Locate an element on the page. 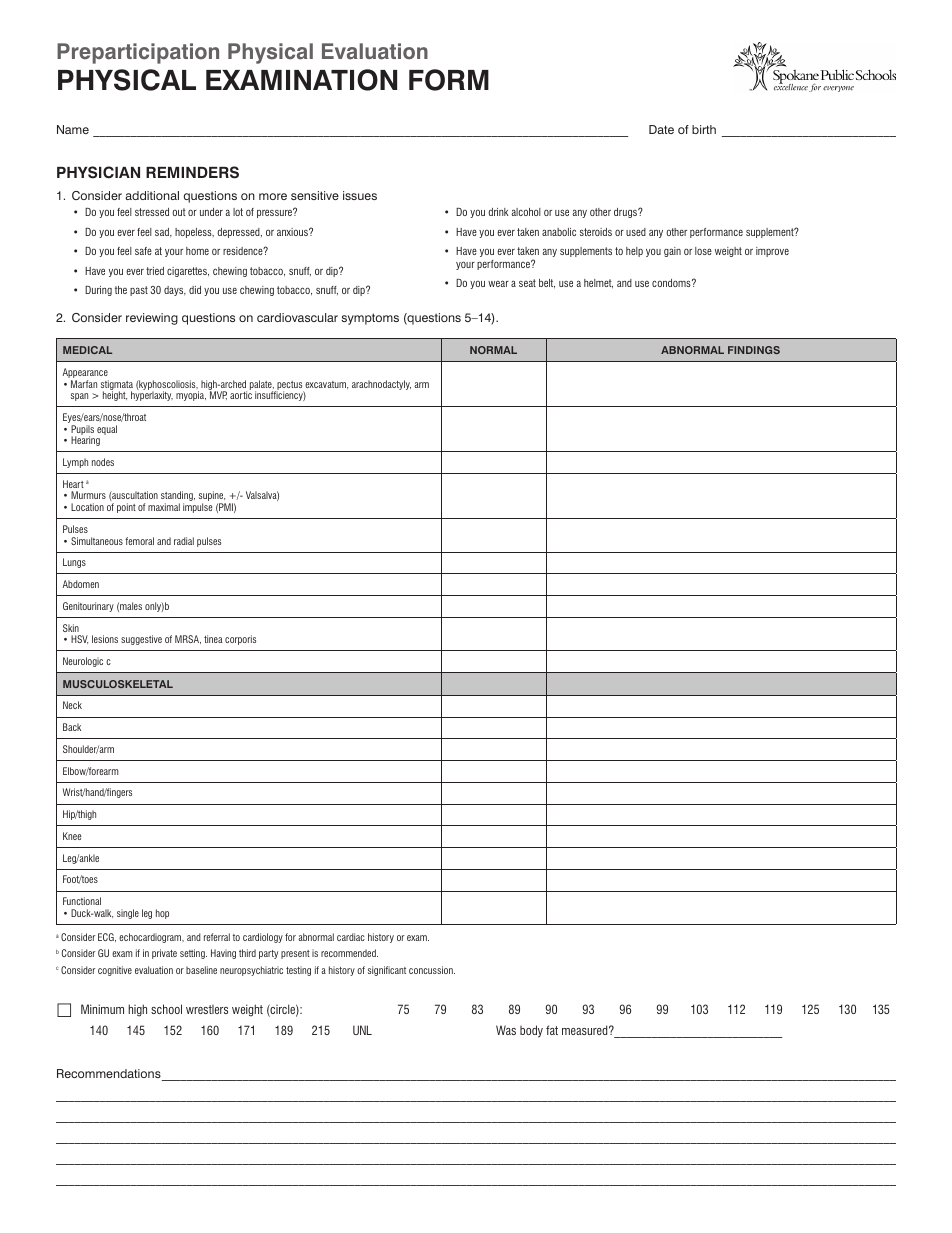  issues is located at coordinates (360, 195).
